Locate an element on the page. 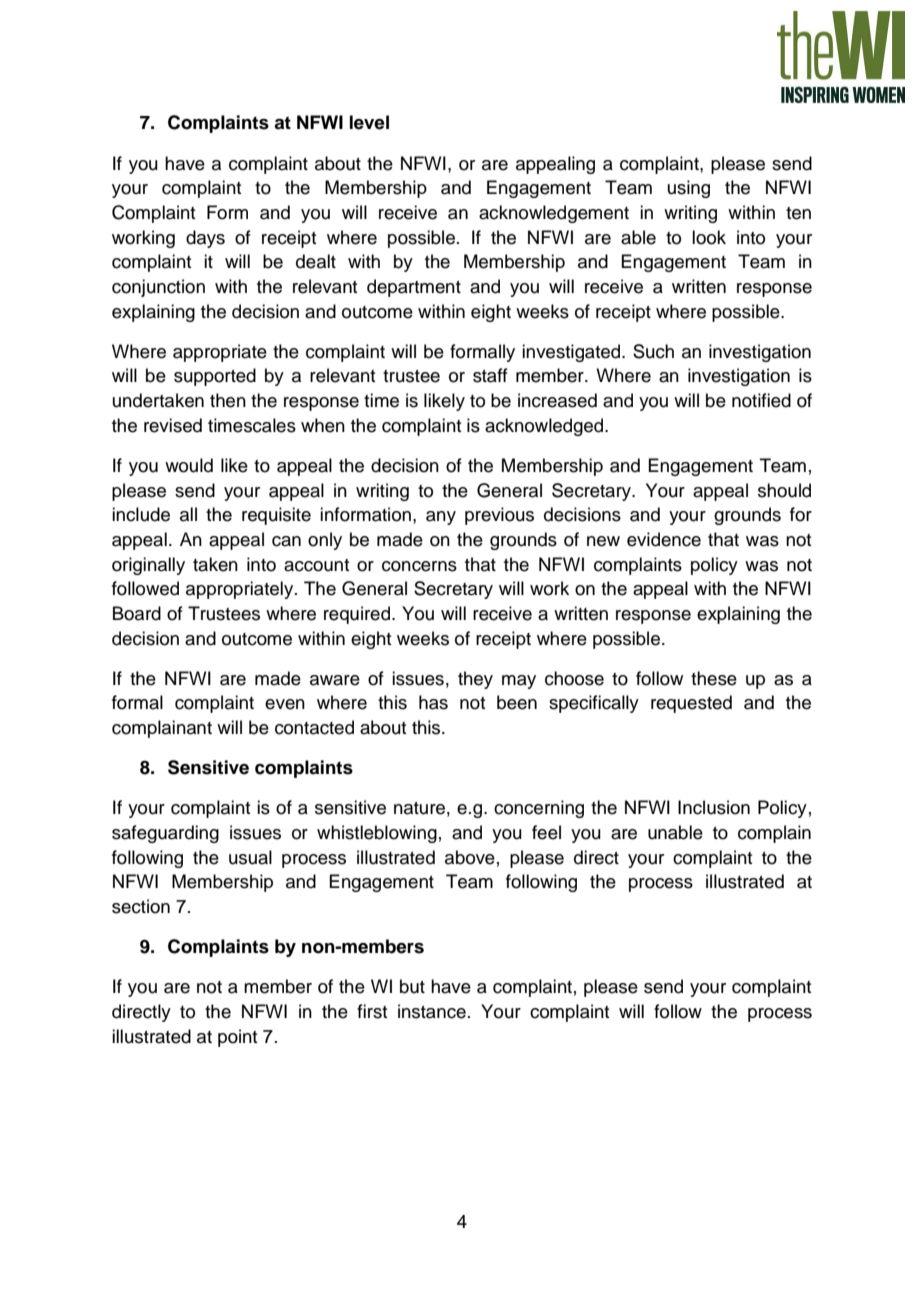 The width and height of the document is (924, 1308). safeguarding is located at coordinates (165, 834).
